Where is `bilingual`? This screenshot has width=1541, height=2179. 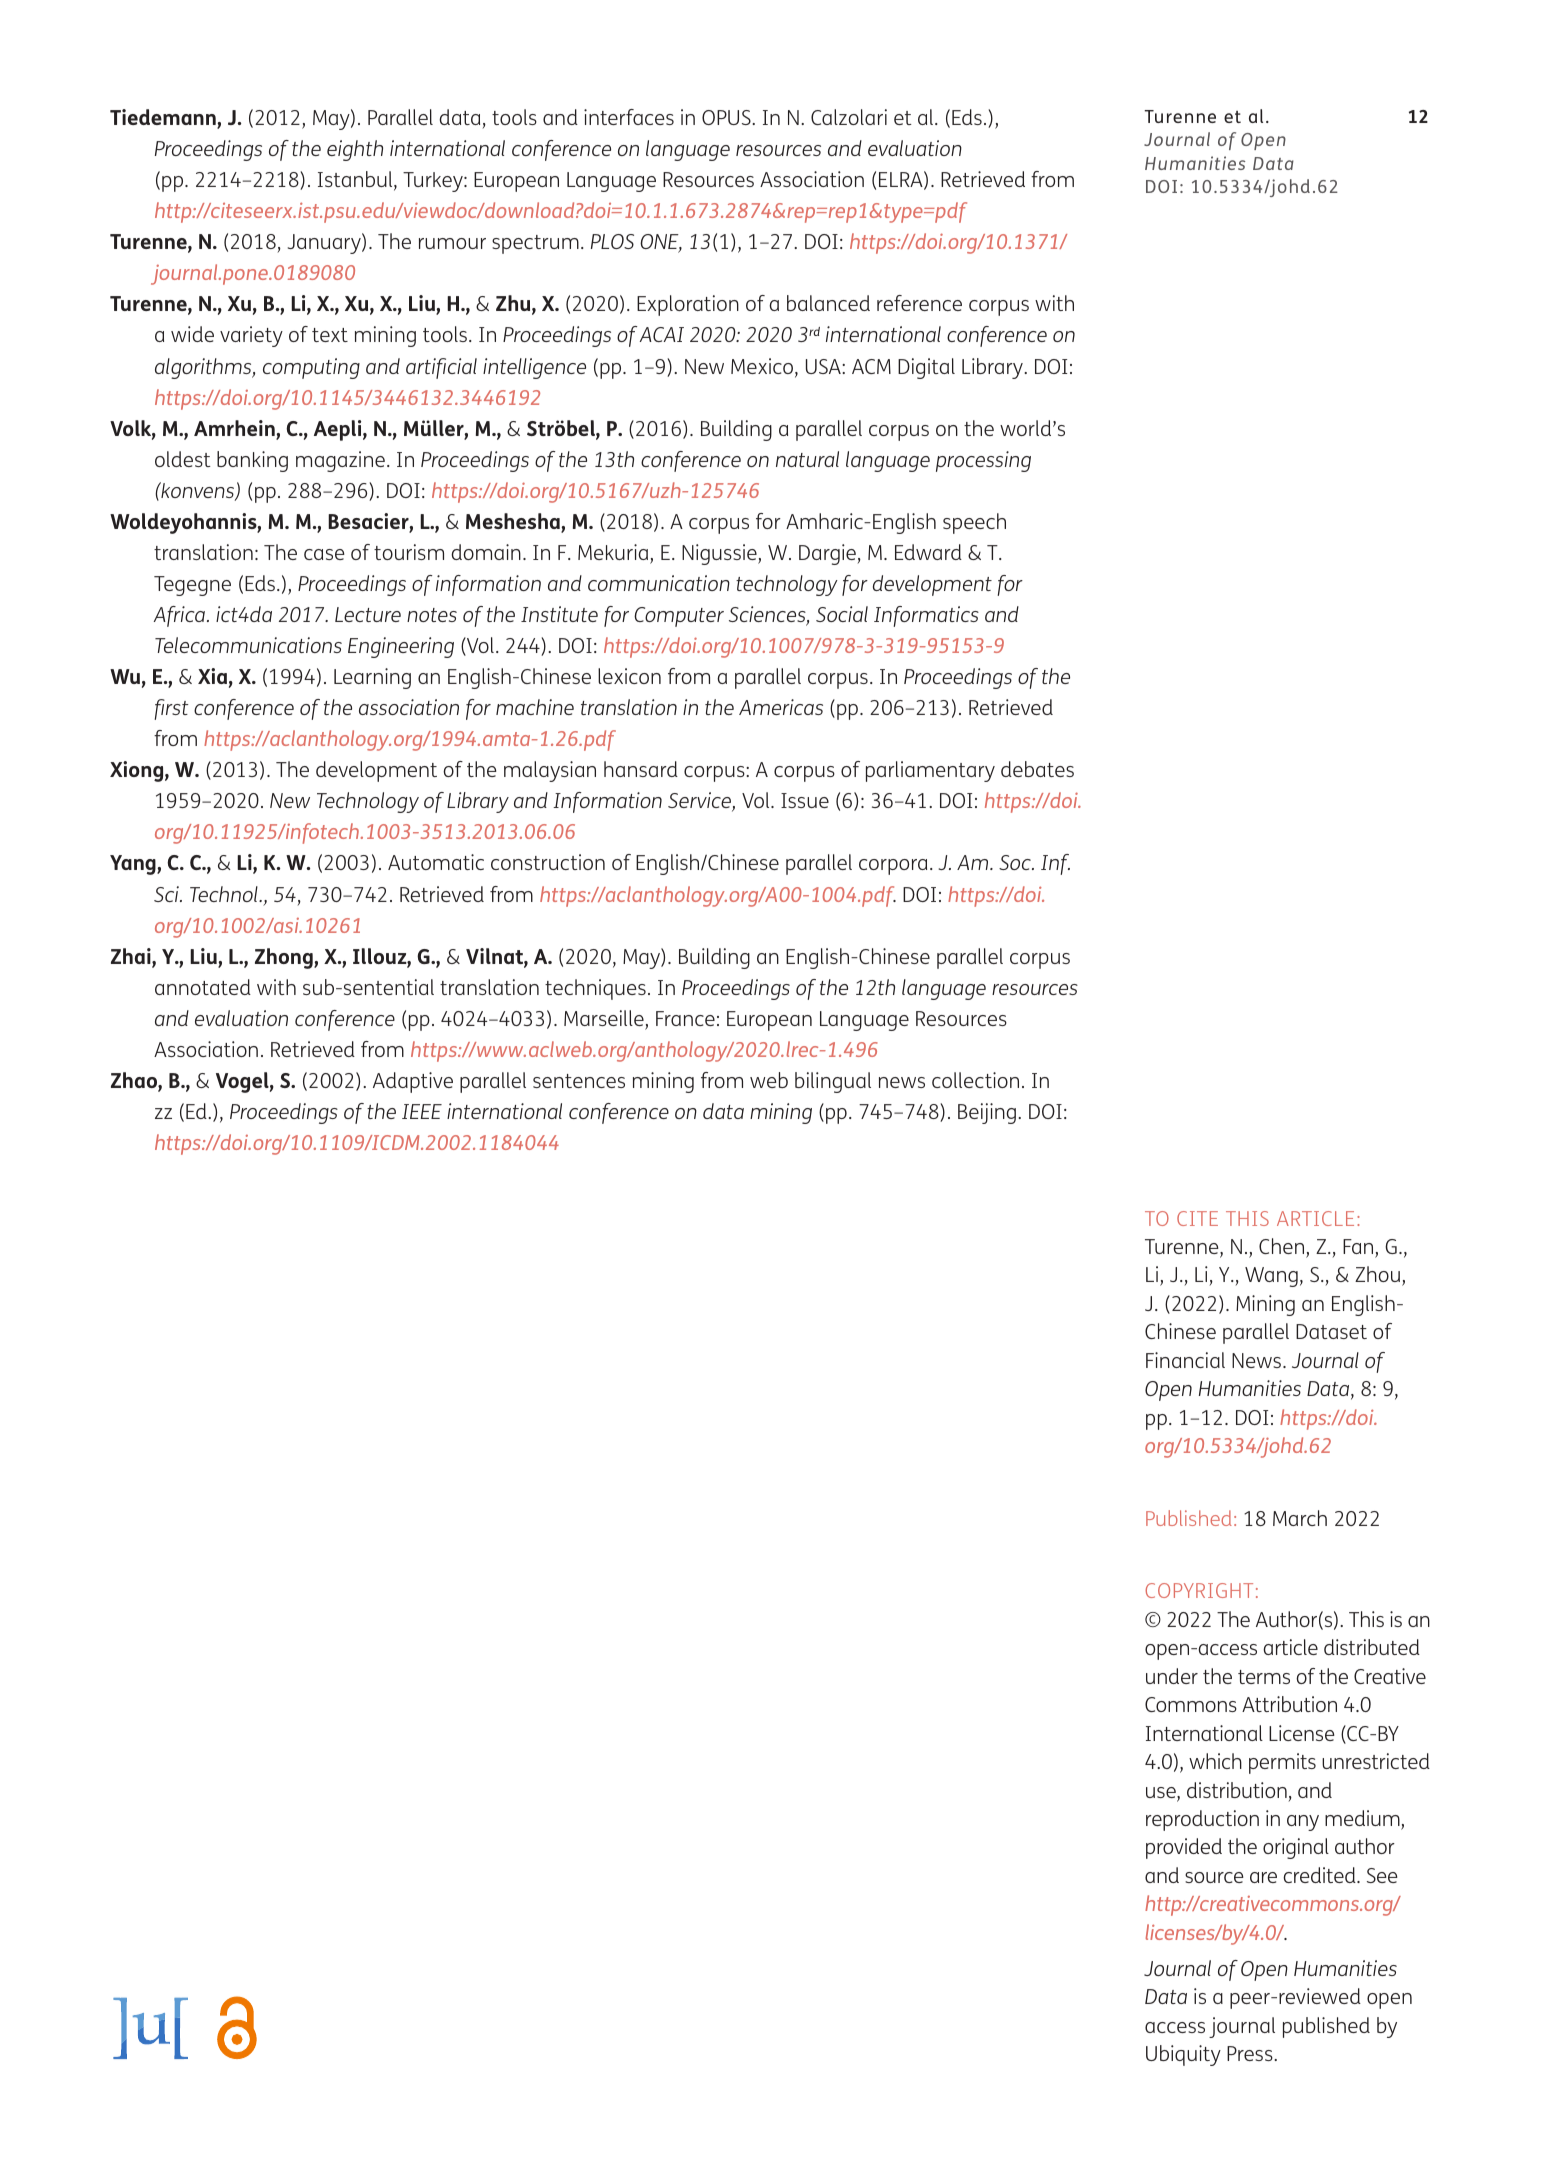 bilingual is located at coordinates (833, 1082).
